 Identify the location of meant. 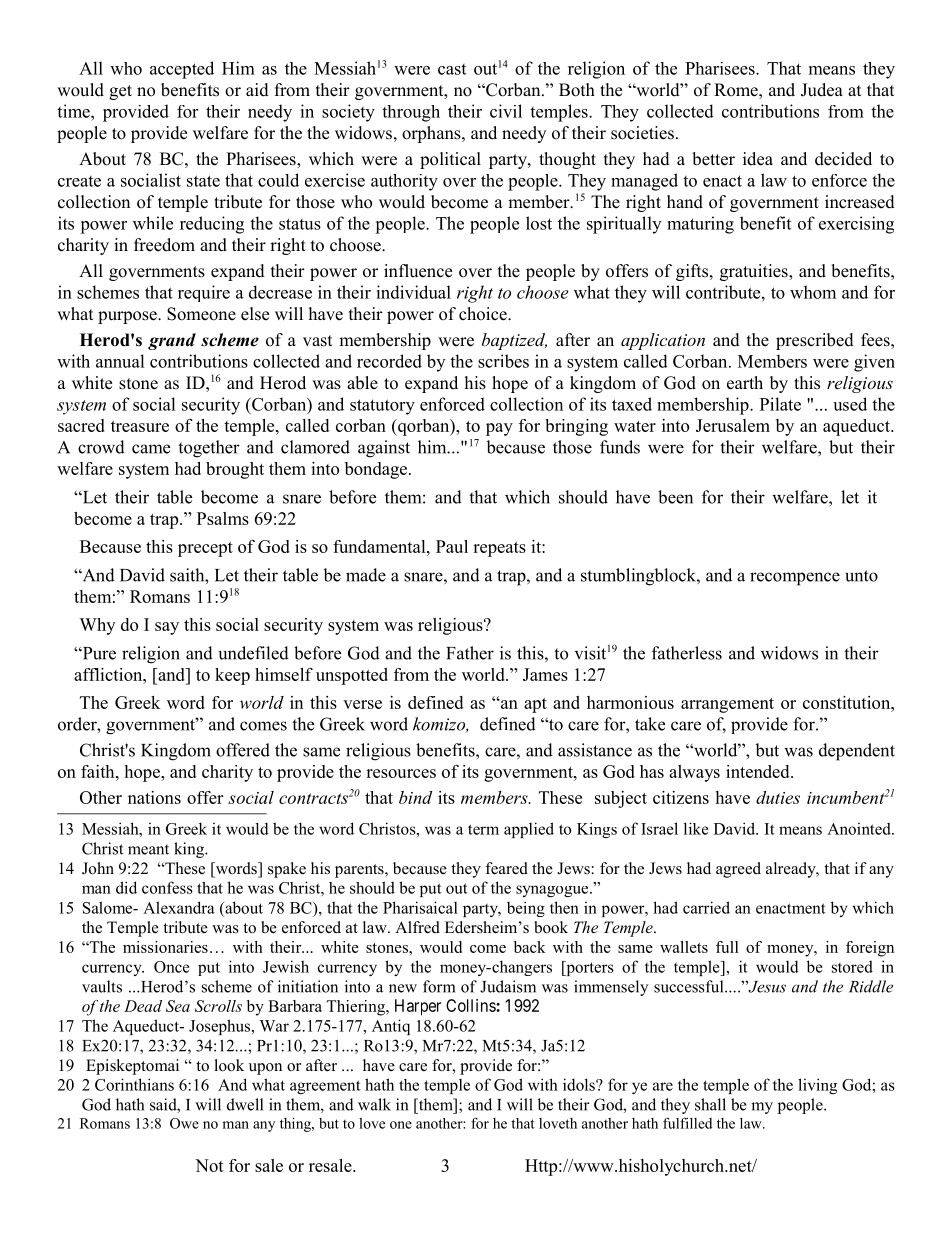
(148, 849).
